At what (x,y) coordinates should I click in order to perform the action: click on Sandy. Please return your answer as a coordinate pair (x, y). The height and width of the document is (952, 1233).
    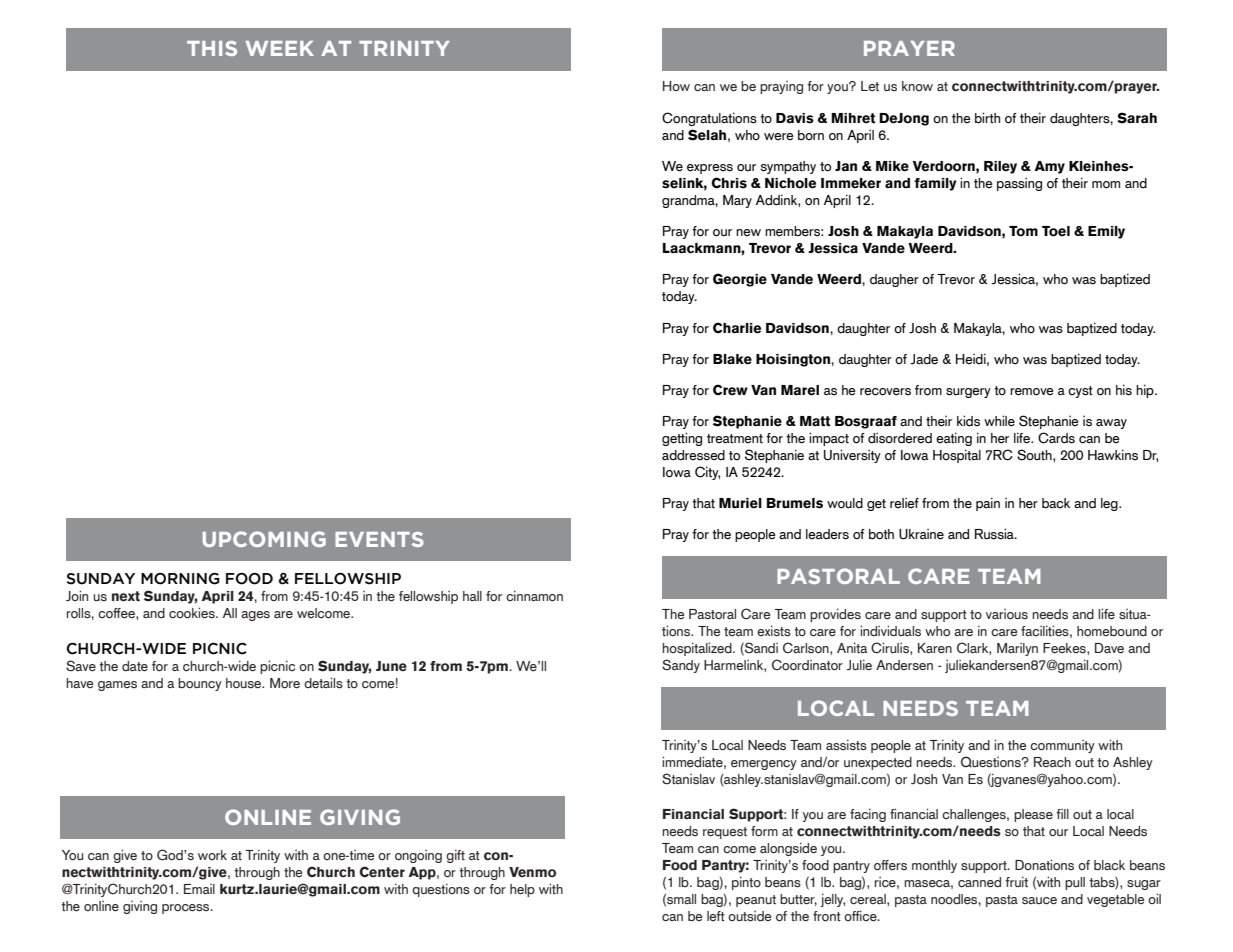
    Looking at the image, I should click on (681, 666).
